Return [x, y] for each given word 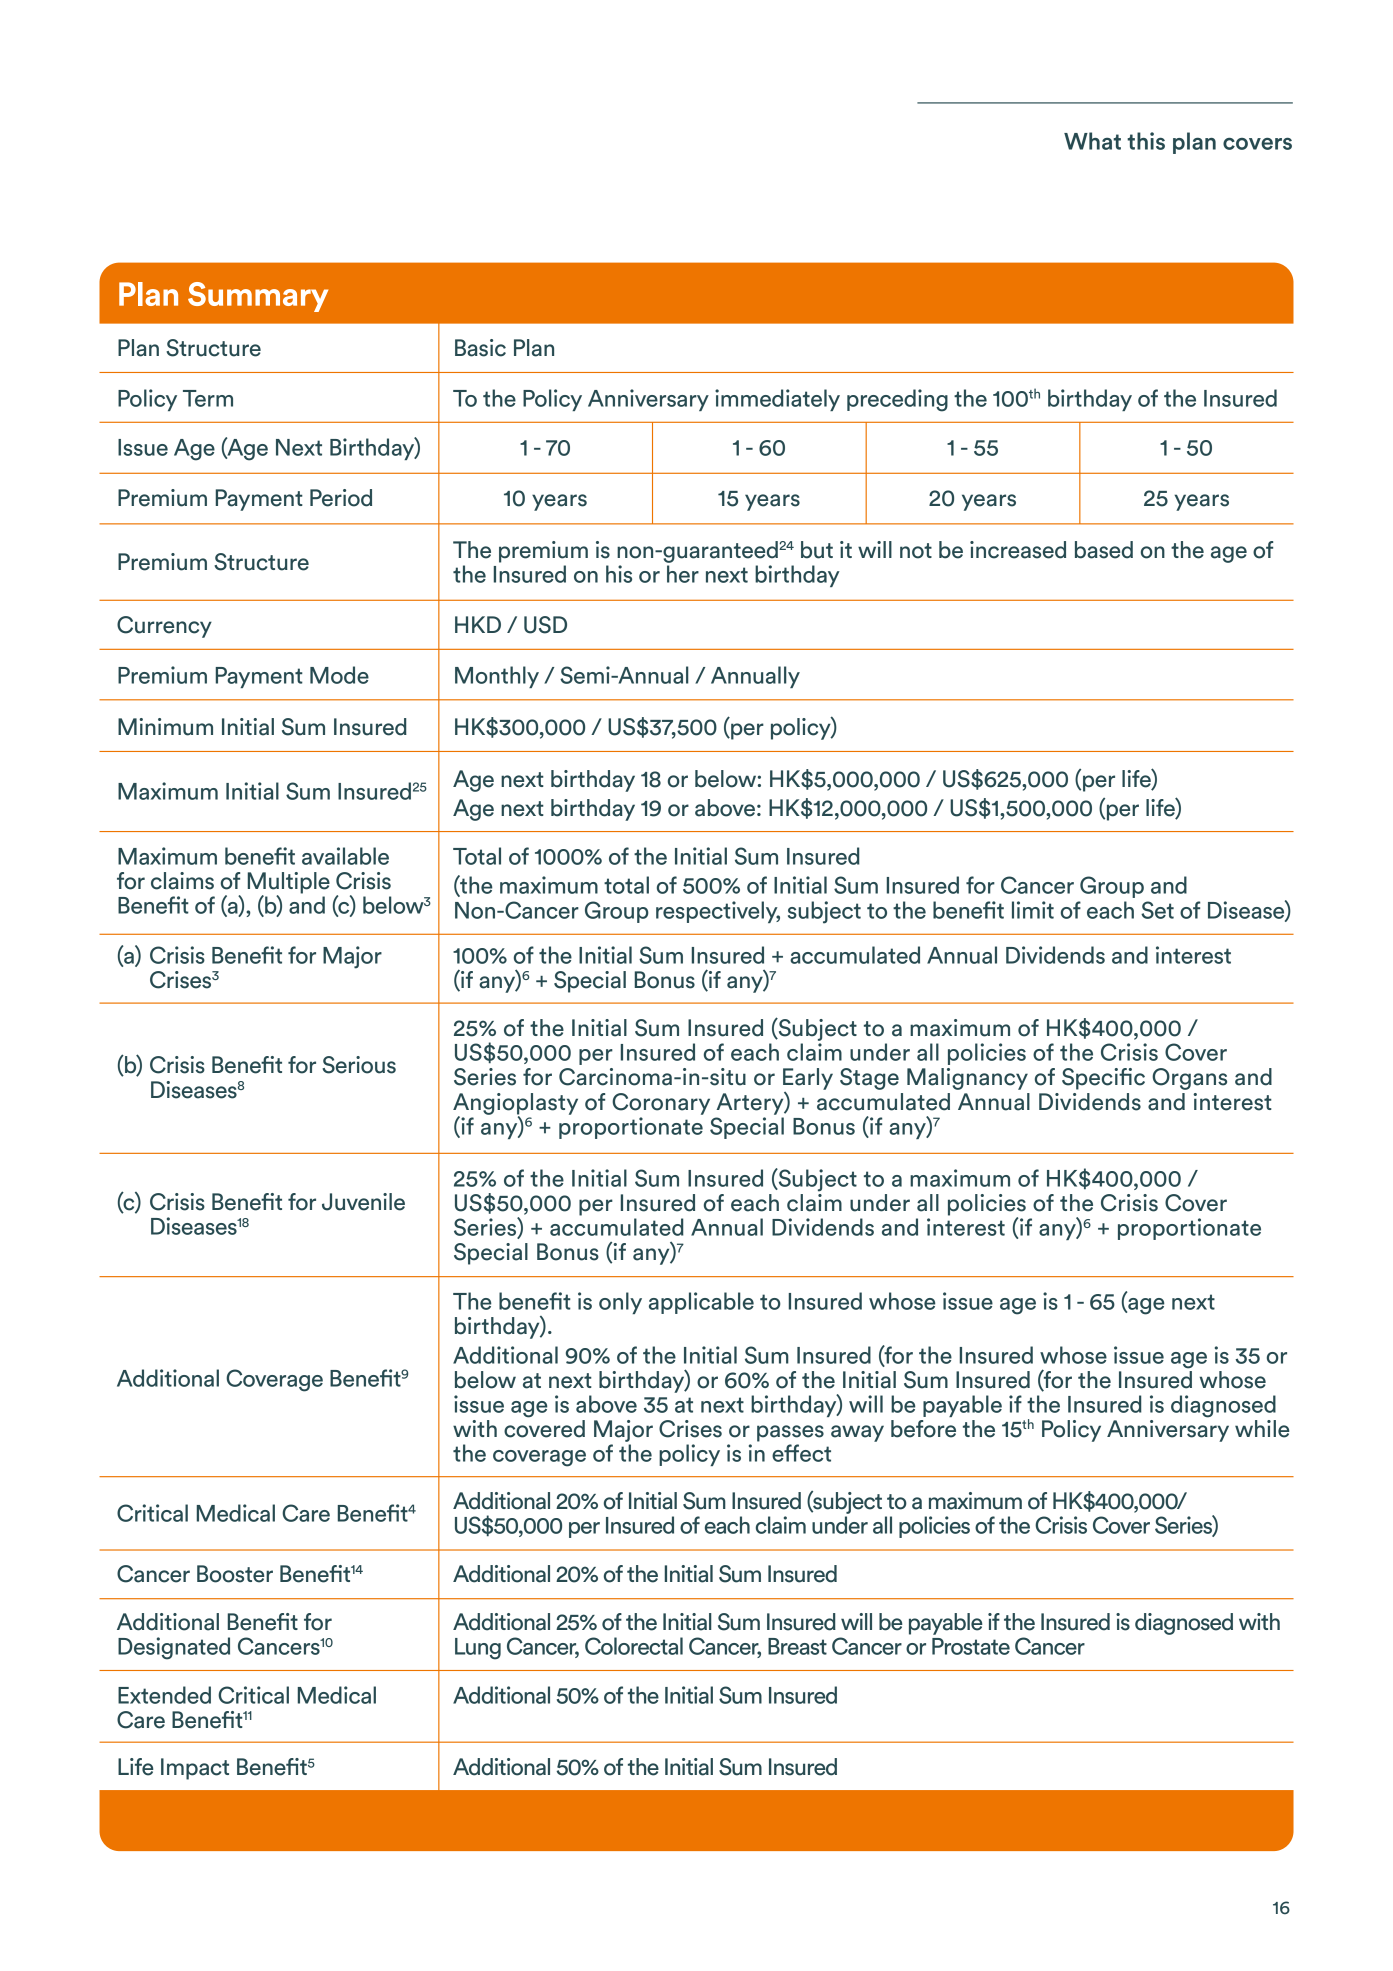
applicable [701, 1303]
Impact [195, 1769]
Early [808, 1079]
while [1262, 1429]
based [1104, 550]
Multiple [289, 884]
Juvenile [363, 1202]
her [683, 574]
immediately [777, 400]
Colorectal [634, 1646]
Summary [258, 297]
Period [341, 498]
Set [1157, 910]
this [1146, 141]
